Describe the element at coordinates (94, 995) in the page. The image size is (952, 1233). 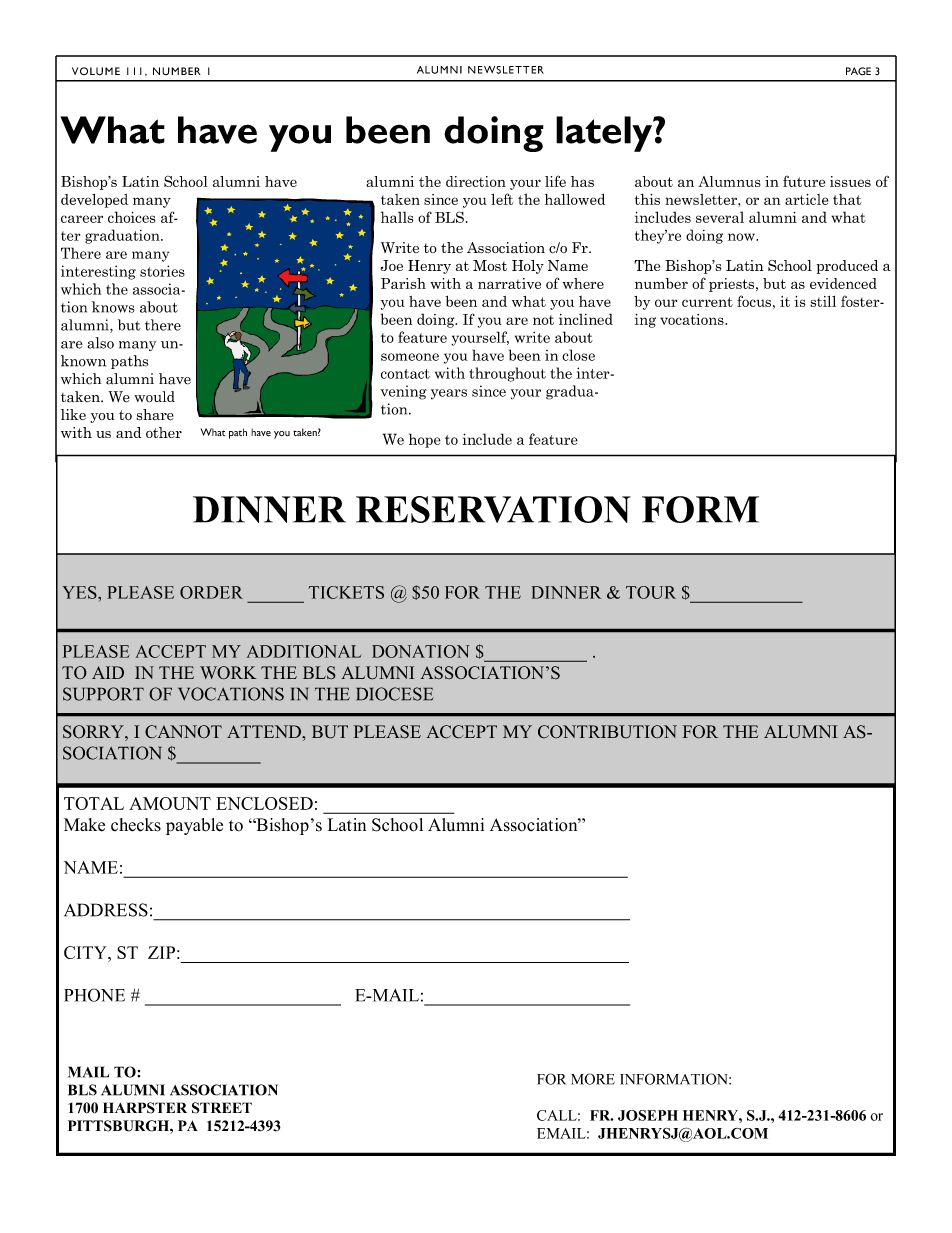
I see `PHONE` at that location.
